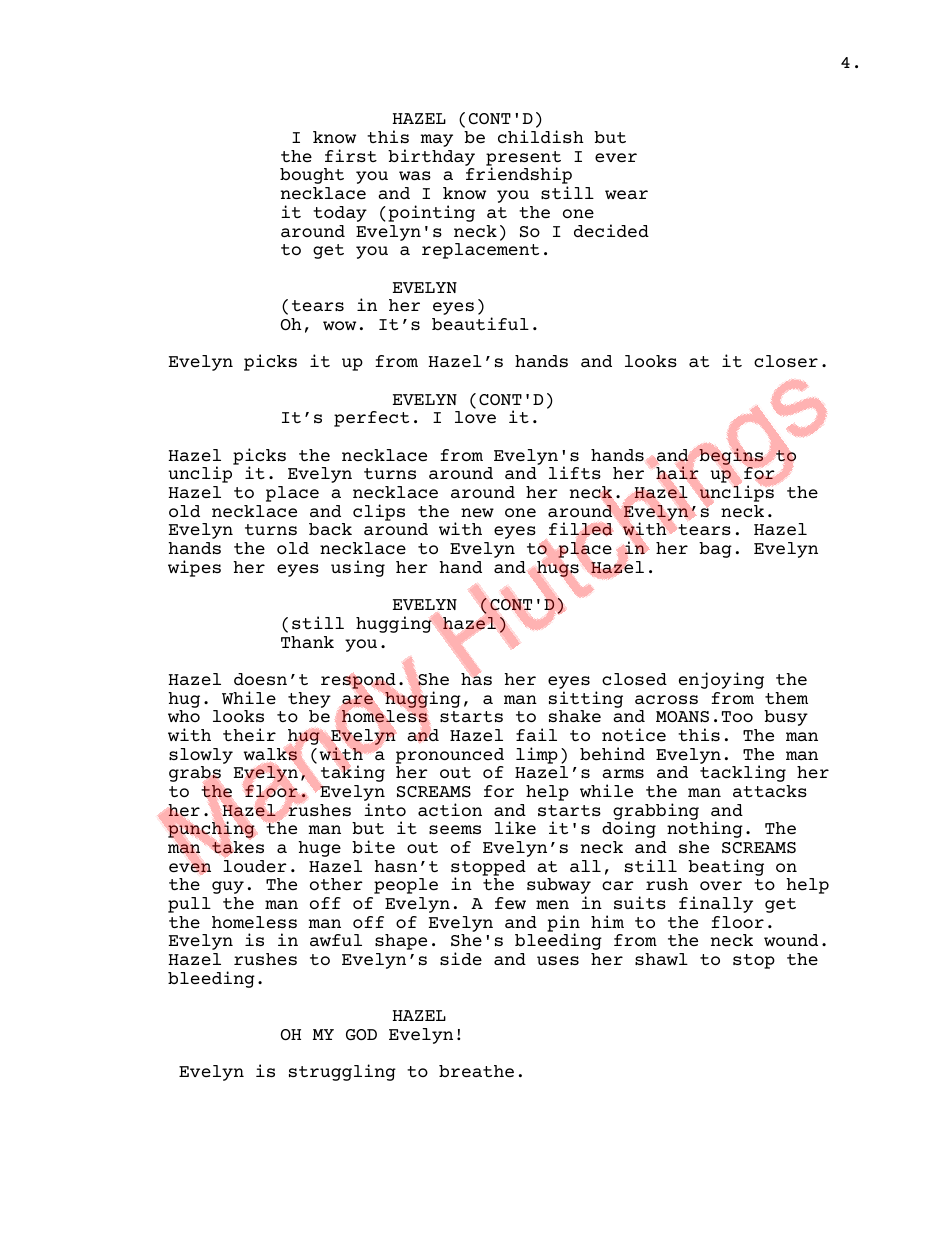  What do you see at coordinates (715, 550) in the image?
I see `bag` at bounding box center [715, 550].
